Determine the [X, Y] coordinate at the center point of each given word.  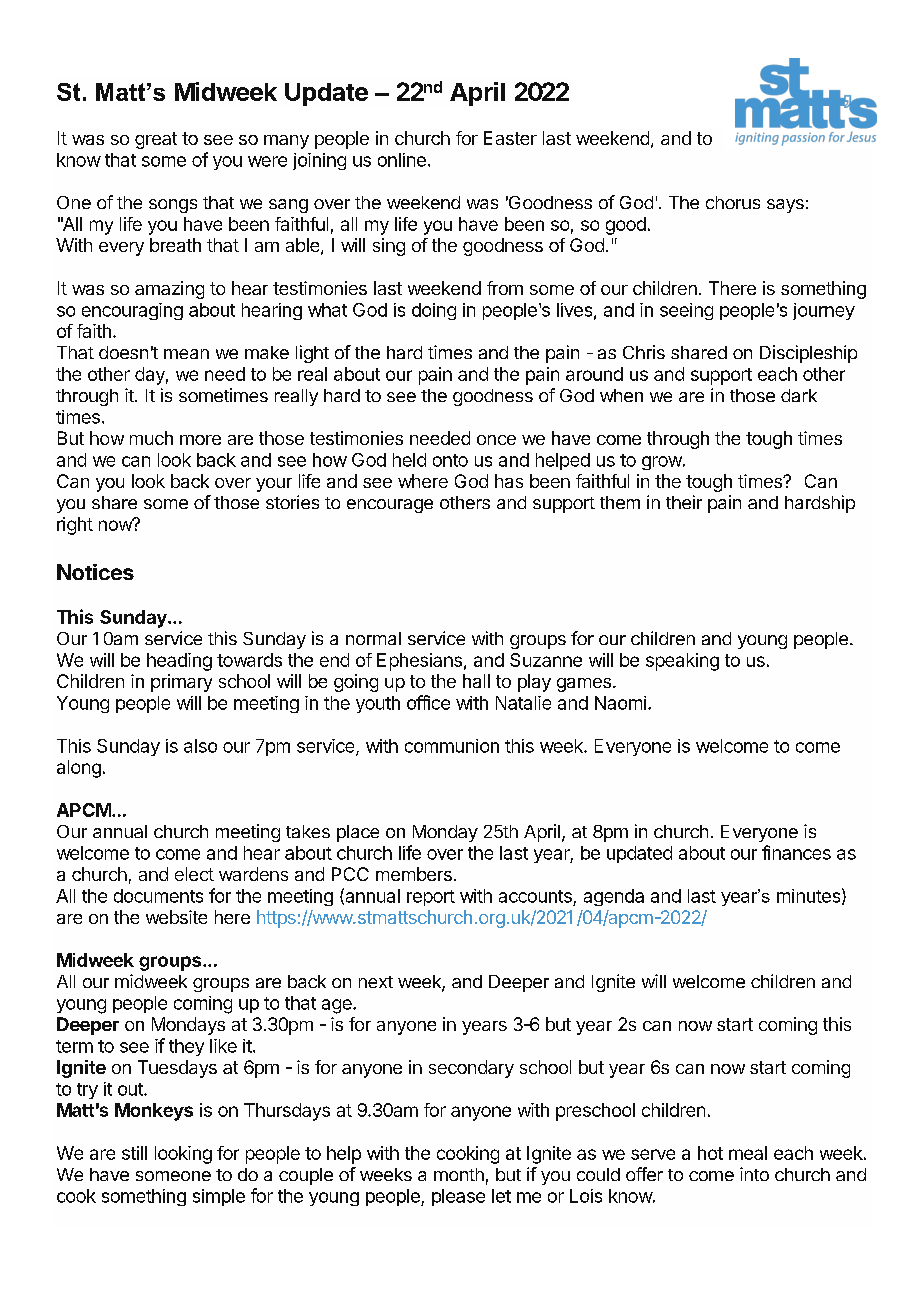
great [156, 140]
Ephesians [419, 662]
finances [796, 852]
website [176, 917]
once [496, 440]
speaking [682, 662]
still [134, 1153]
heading [179, 662]
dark [799, 395]
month [459, 1174]
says [785, 206]
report [431, 898]
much [151, 438]
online [402, 160]
